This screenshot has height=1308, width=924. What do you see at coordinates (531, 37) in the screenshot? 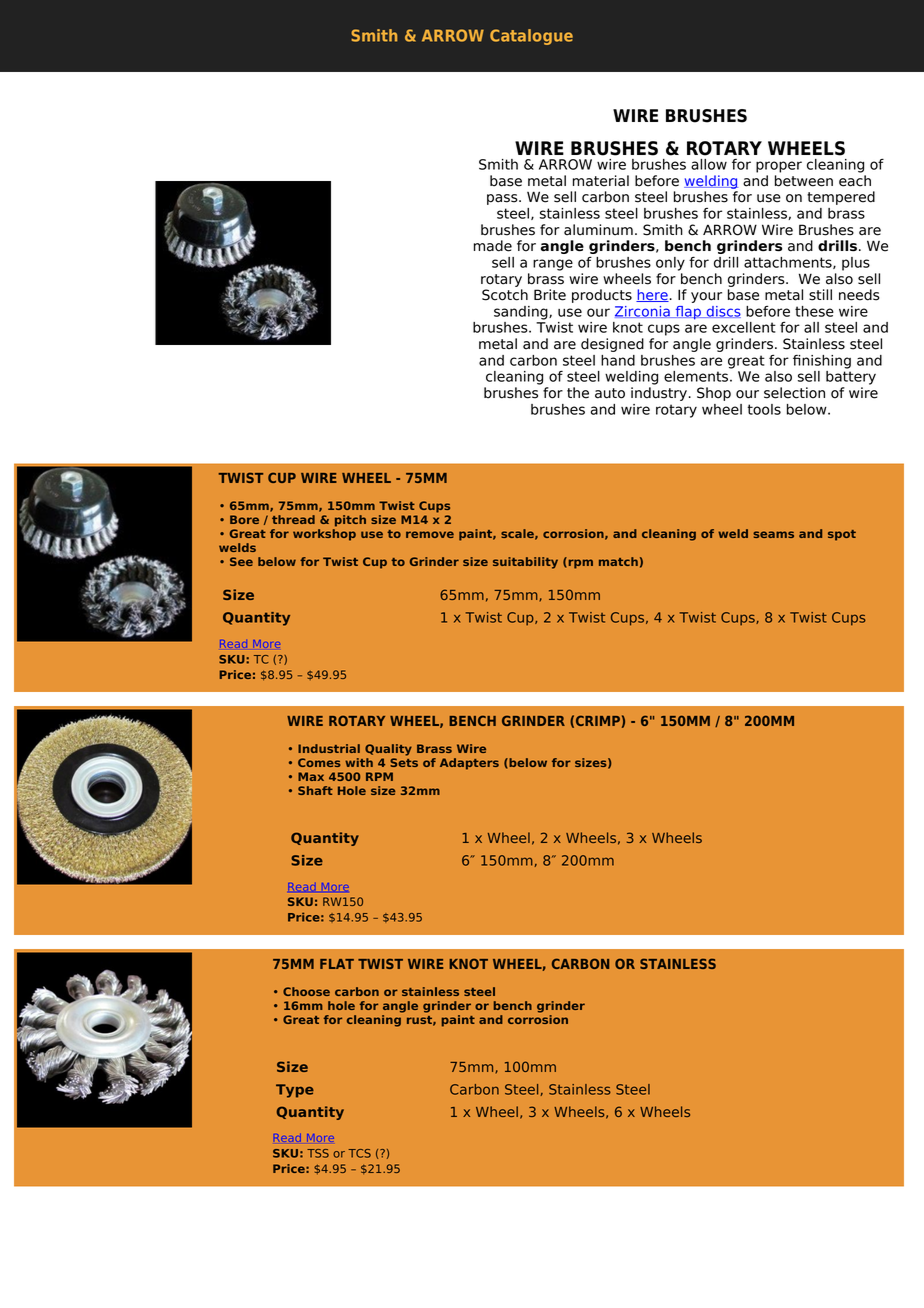
I see `Catalogue` at bounding box center [531, 37].
